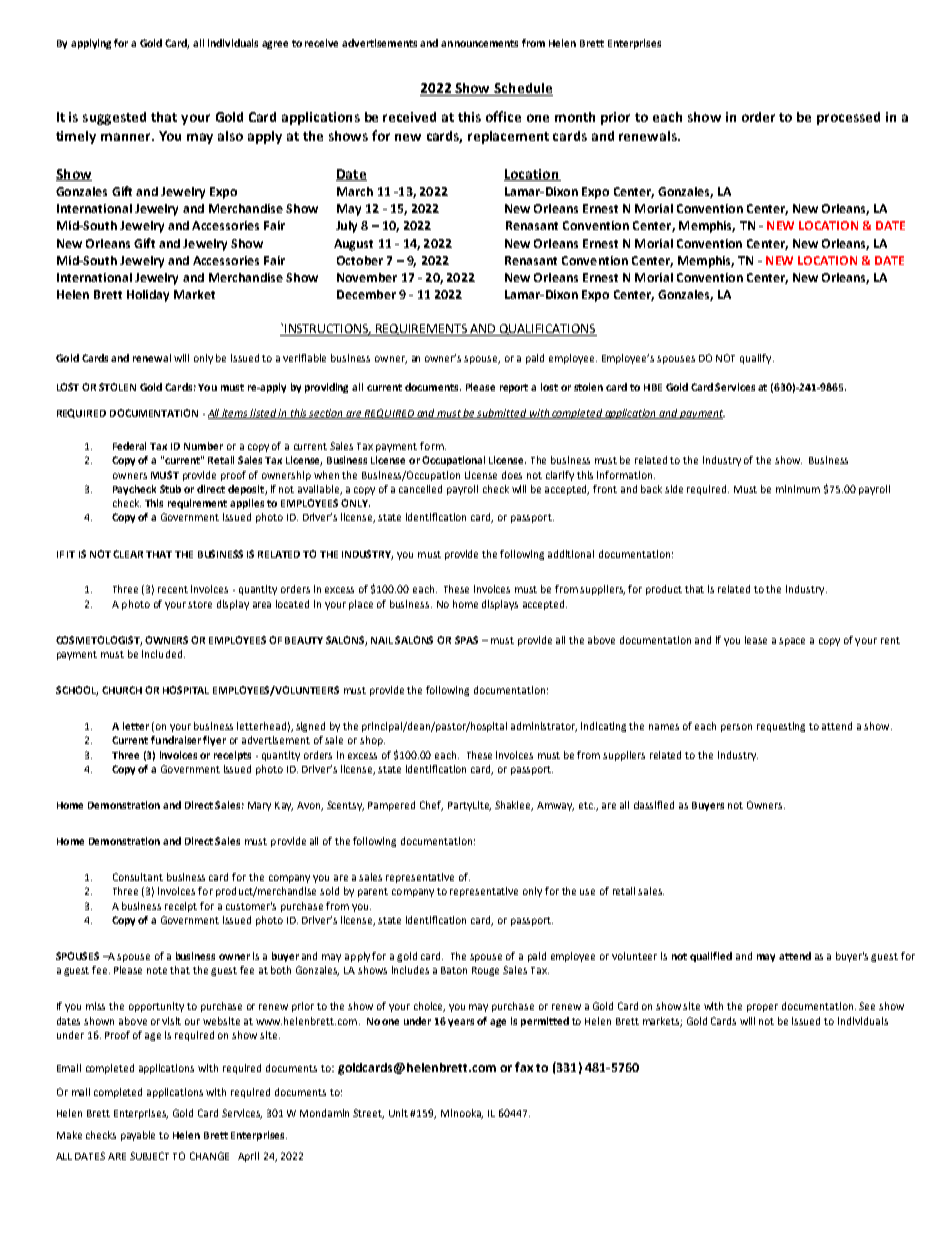 The height and width of the screenshot is (1233, 952). Describe the element at coordinates (502, 414) in the screenshot. I see `submitted` at that location.
